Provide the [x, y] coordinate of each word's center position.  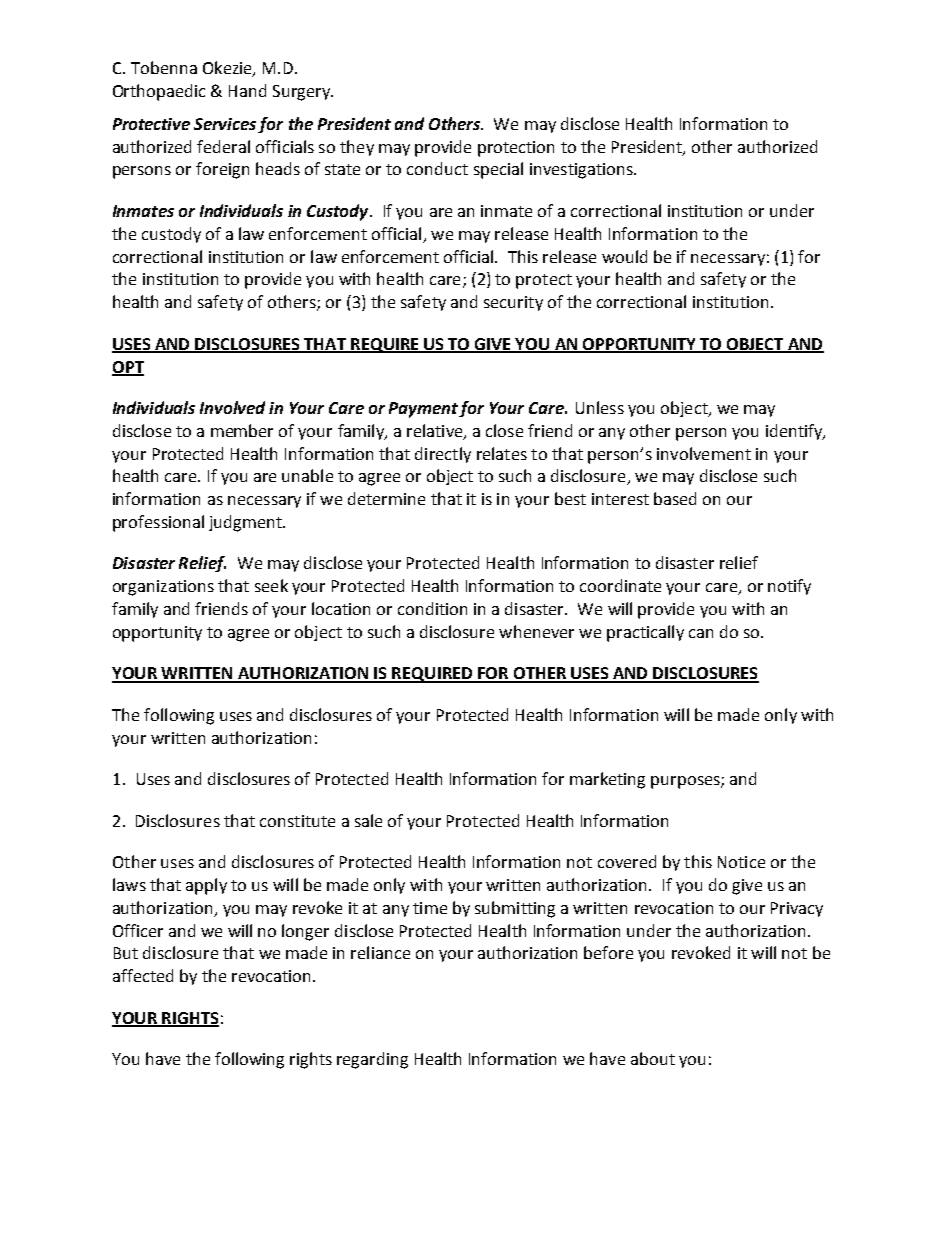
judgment [246, 523]
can [701, 633]
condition [432, 608]
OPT [128, 368]
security [513, 303]
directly [443, 455]
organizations [163, 588]
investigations [582, 171]
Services [225, 124]
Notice [741, 862]
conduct [437, 168]
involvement [704, 453]
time [430, 908]
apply [206, 886]
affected [143, 975]
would [624, 256]
